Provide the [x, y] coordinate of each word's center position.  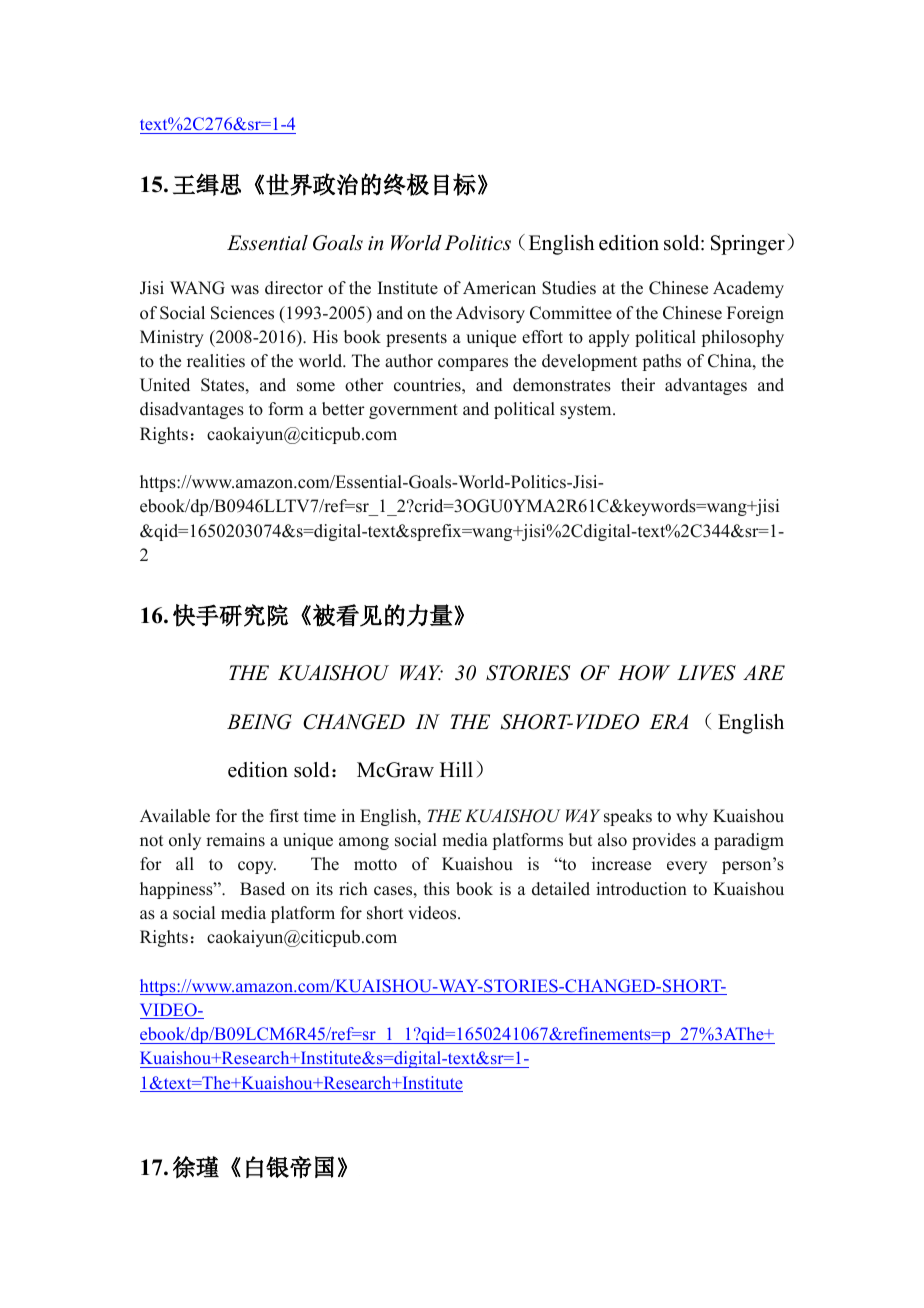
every [687, 867]
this [437, 889]
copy [257, 867]
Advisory [490, 314]
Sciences [242, 313]
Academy [748, 289]
